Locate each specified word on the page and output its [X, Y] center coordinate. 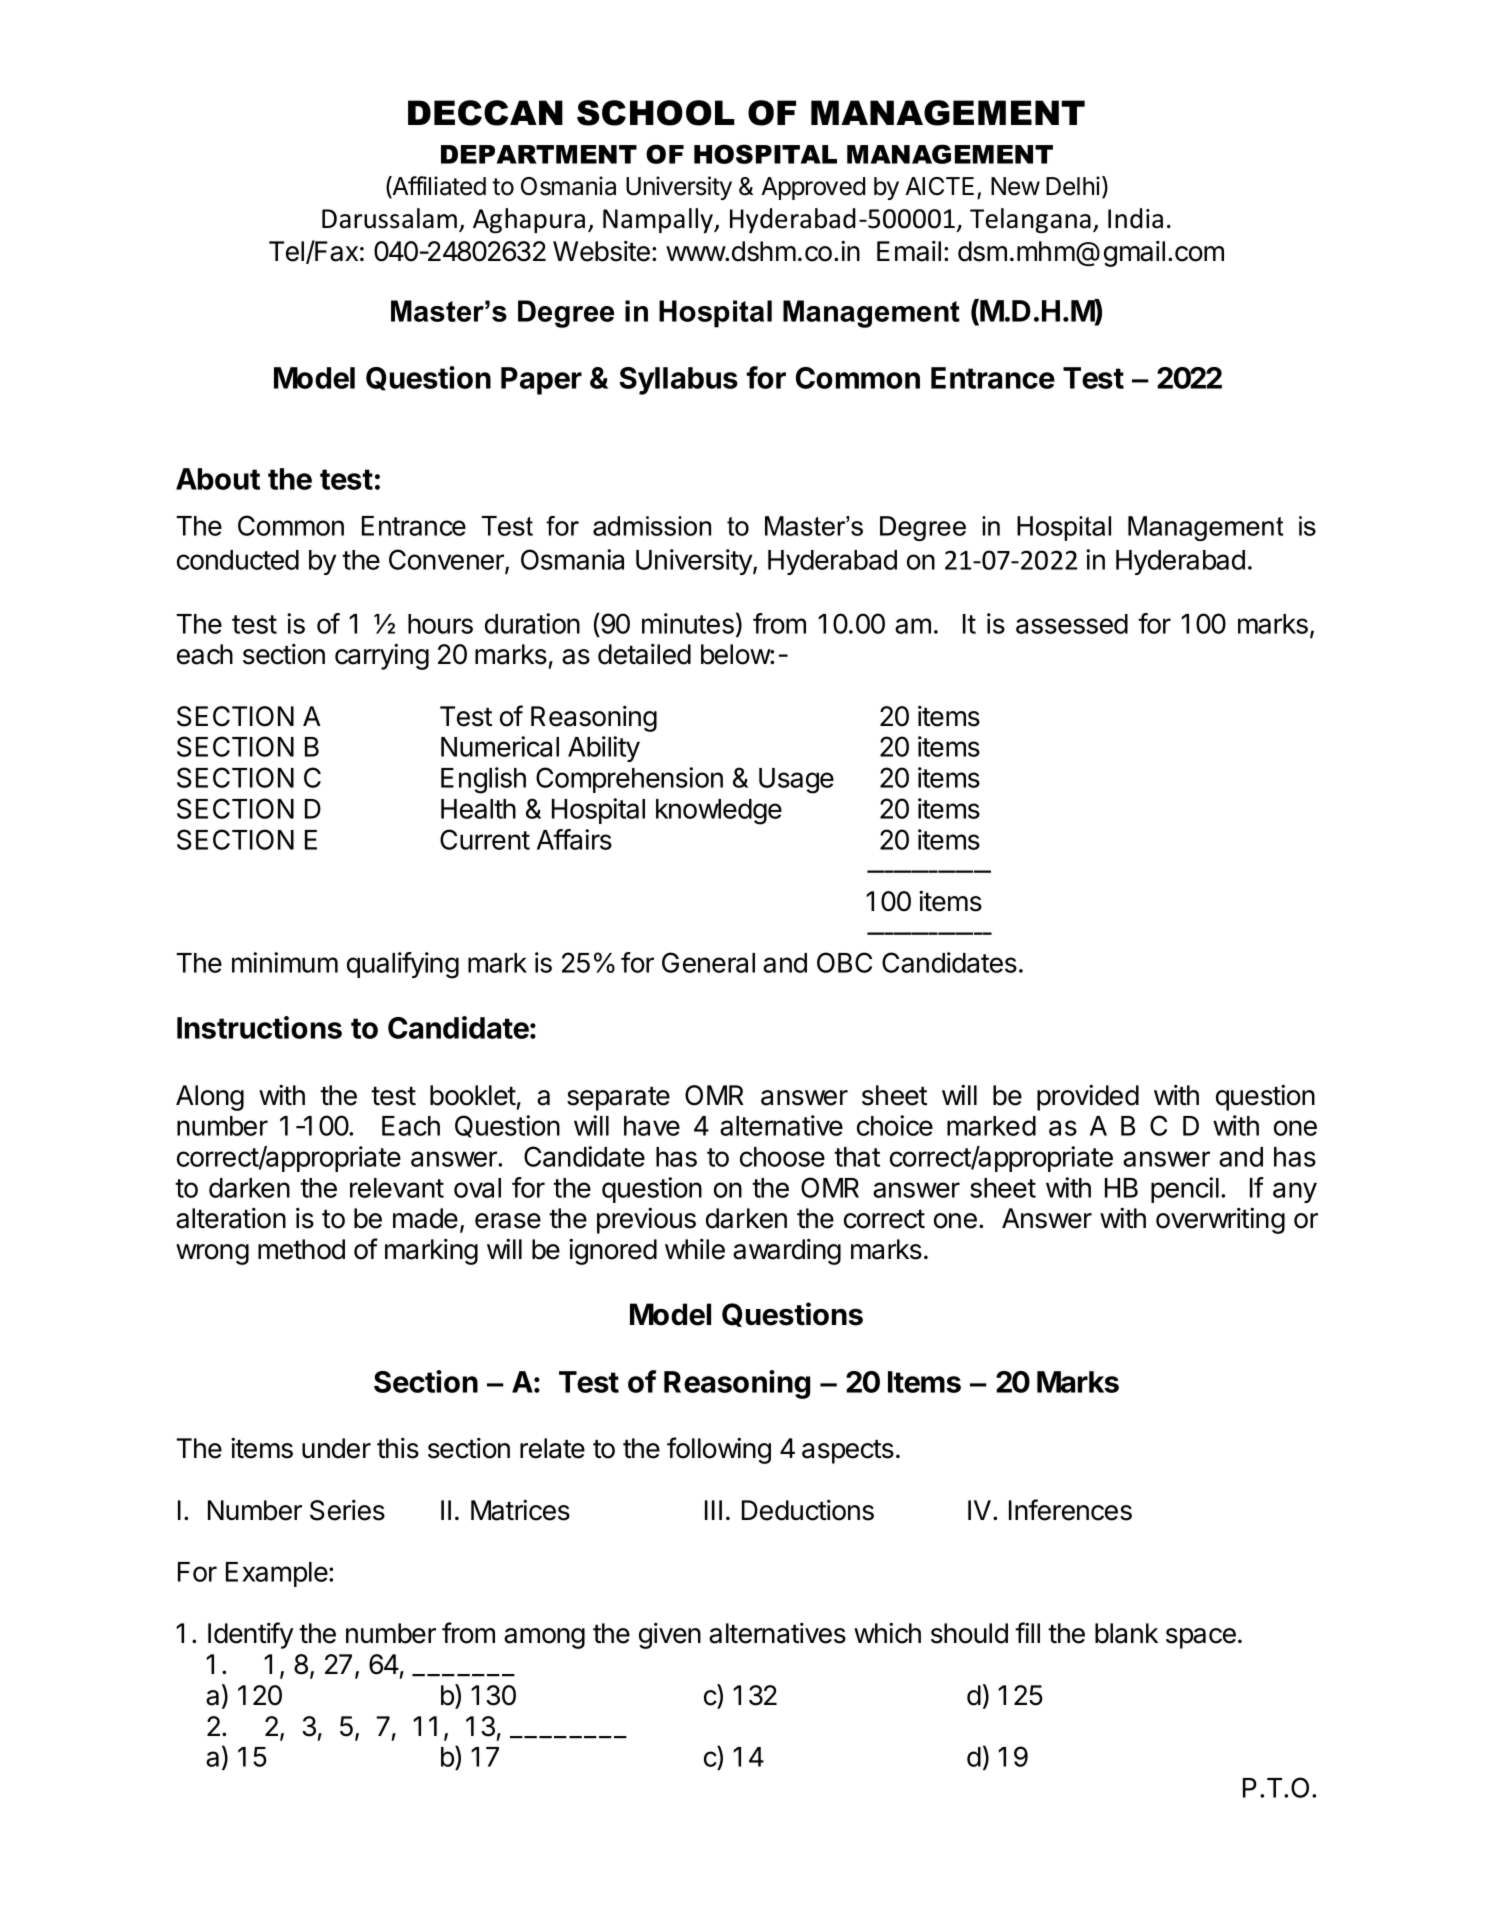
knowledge [719, 812]
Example [278, 1574]
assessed [1072, 624]
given [670, 1636]
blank [1126, 1633]
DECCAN [485, 113]
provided [1088, 1098]
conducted [238, 560]
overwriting [1220, 1221]
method [301, 1249]
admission [652, 526]
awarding [787, 1252]
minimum [285, 962]
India [1135, 218]
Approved [813, 188]
